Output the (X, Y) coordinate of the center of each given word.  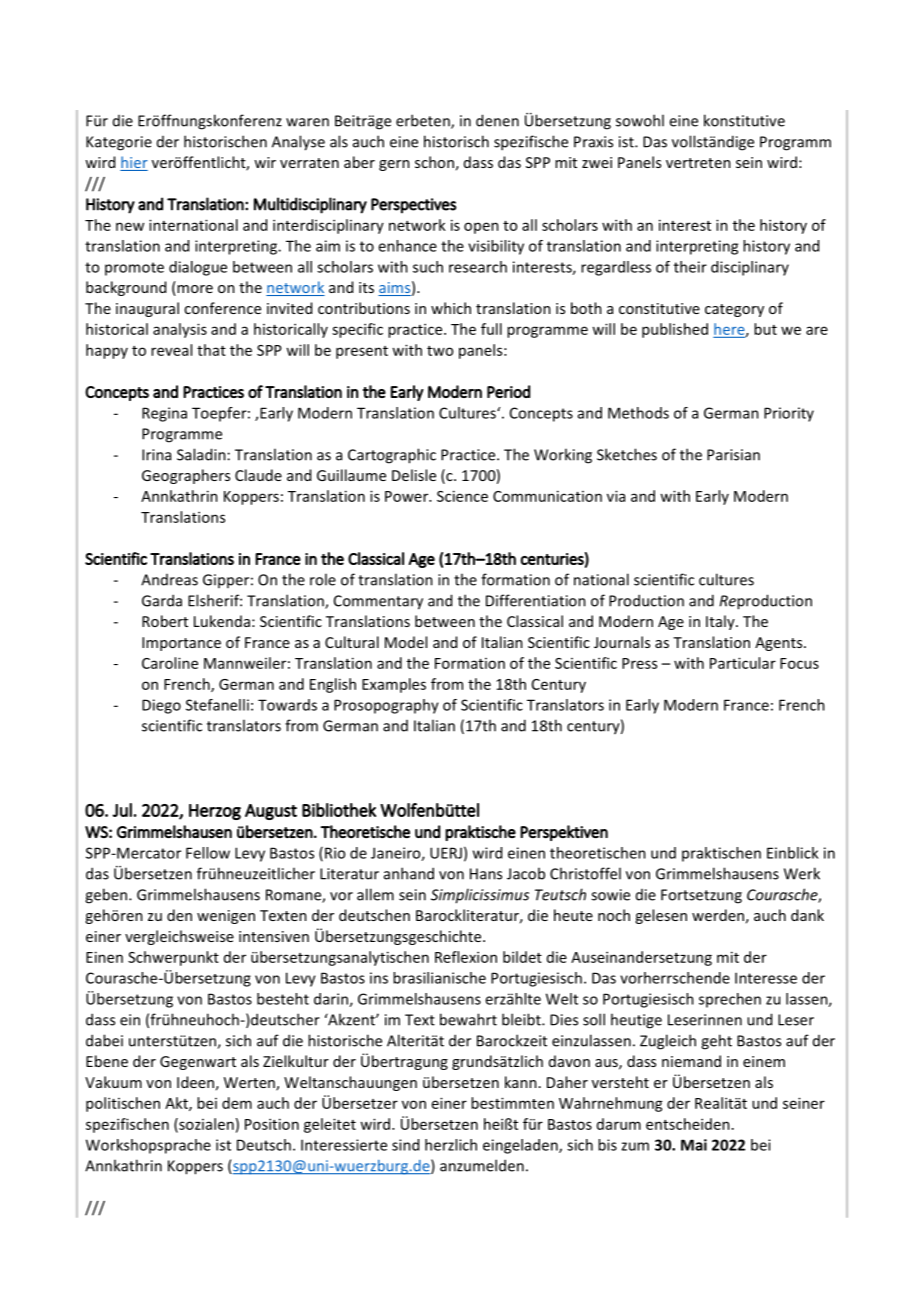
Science (462, 496)
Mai (694, 1145)
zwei (597, 162)
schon (434, 162)
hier (134, 163)
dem (237, 1103)
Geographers (186, 476)
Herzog (215, 812)
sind (405, 1145)
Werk (802, 873)
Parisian (733, 455)
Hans (486, 874)
